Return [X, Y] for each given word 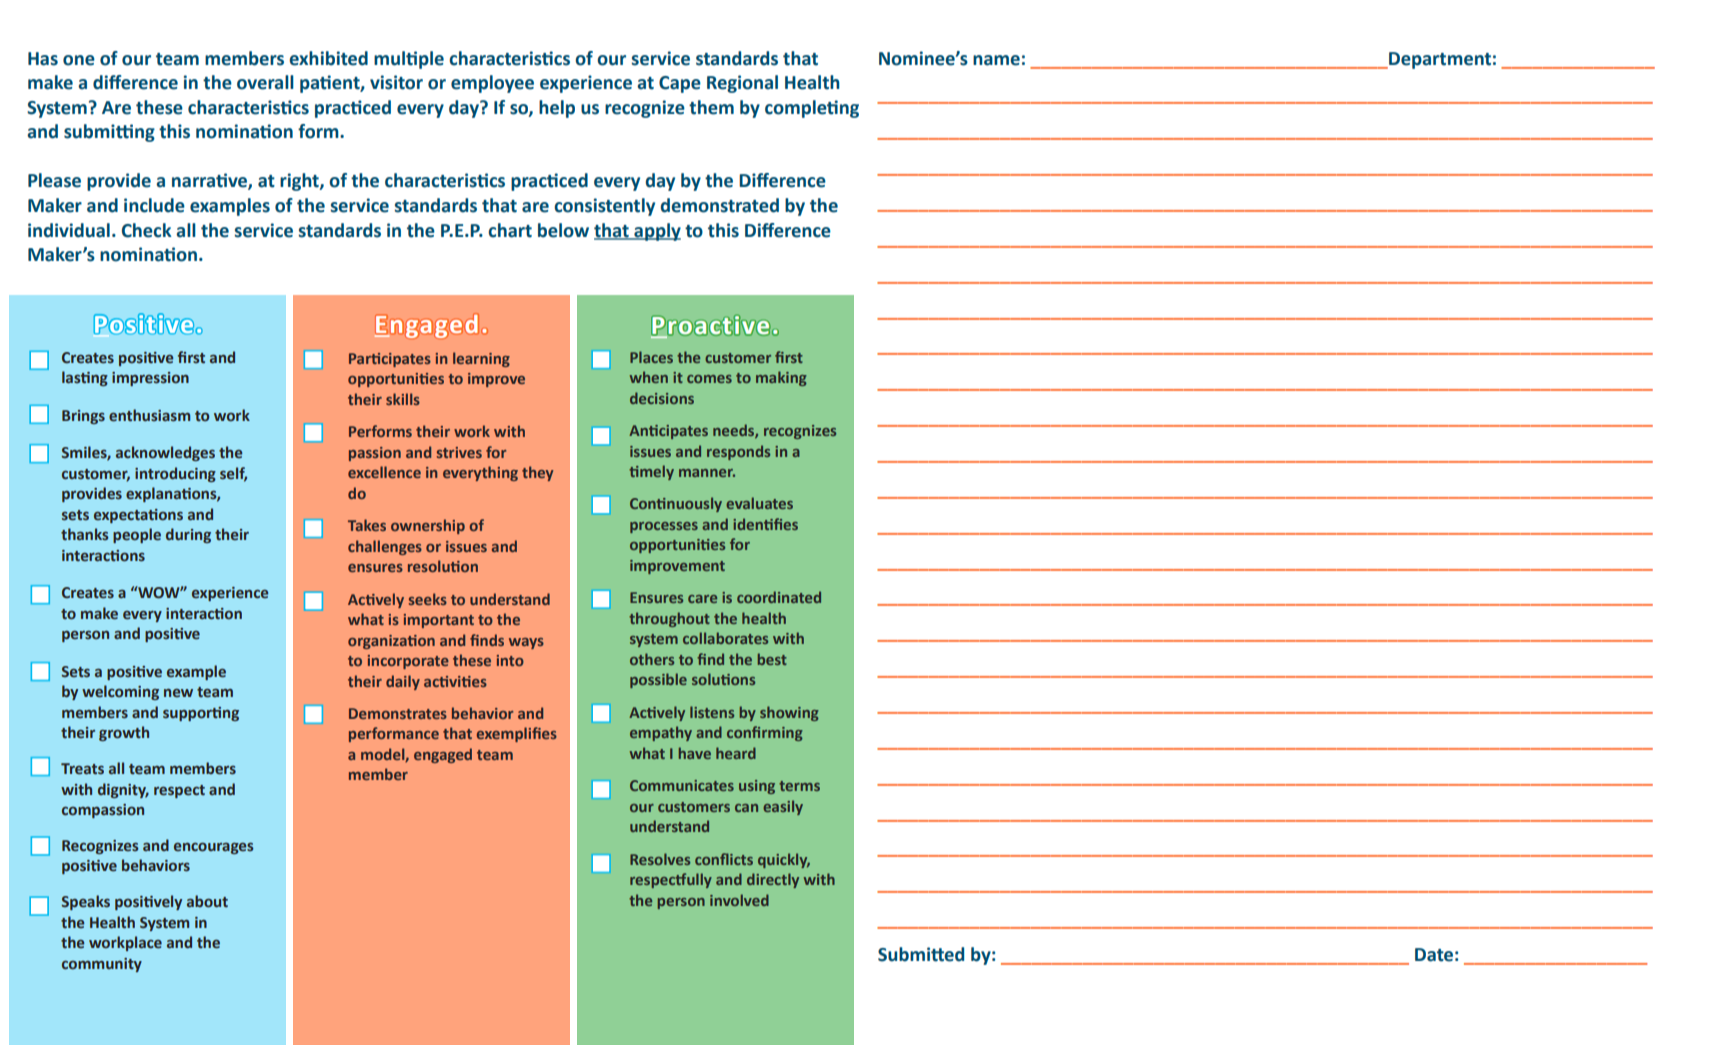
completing [812, 109]
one [79, 60]
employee [492, 84]
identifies [765, 524]
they [537, 473]
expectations [138, 516]
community [102, 965]
